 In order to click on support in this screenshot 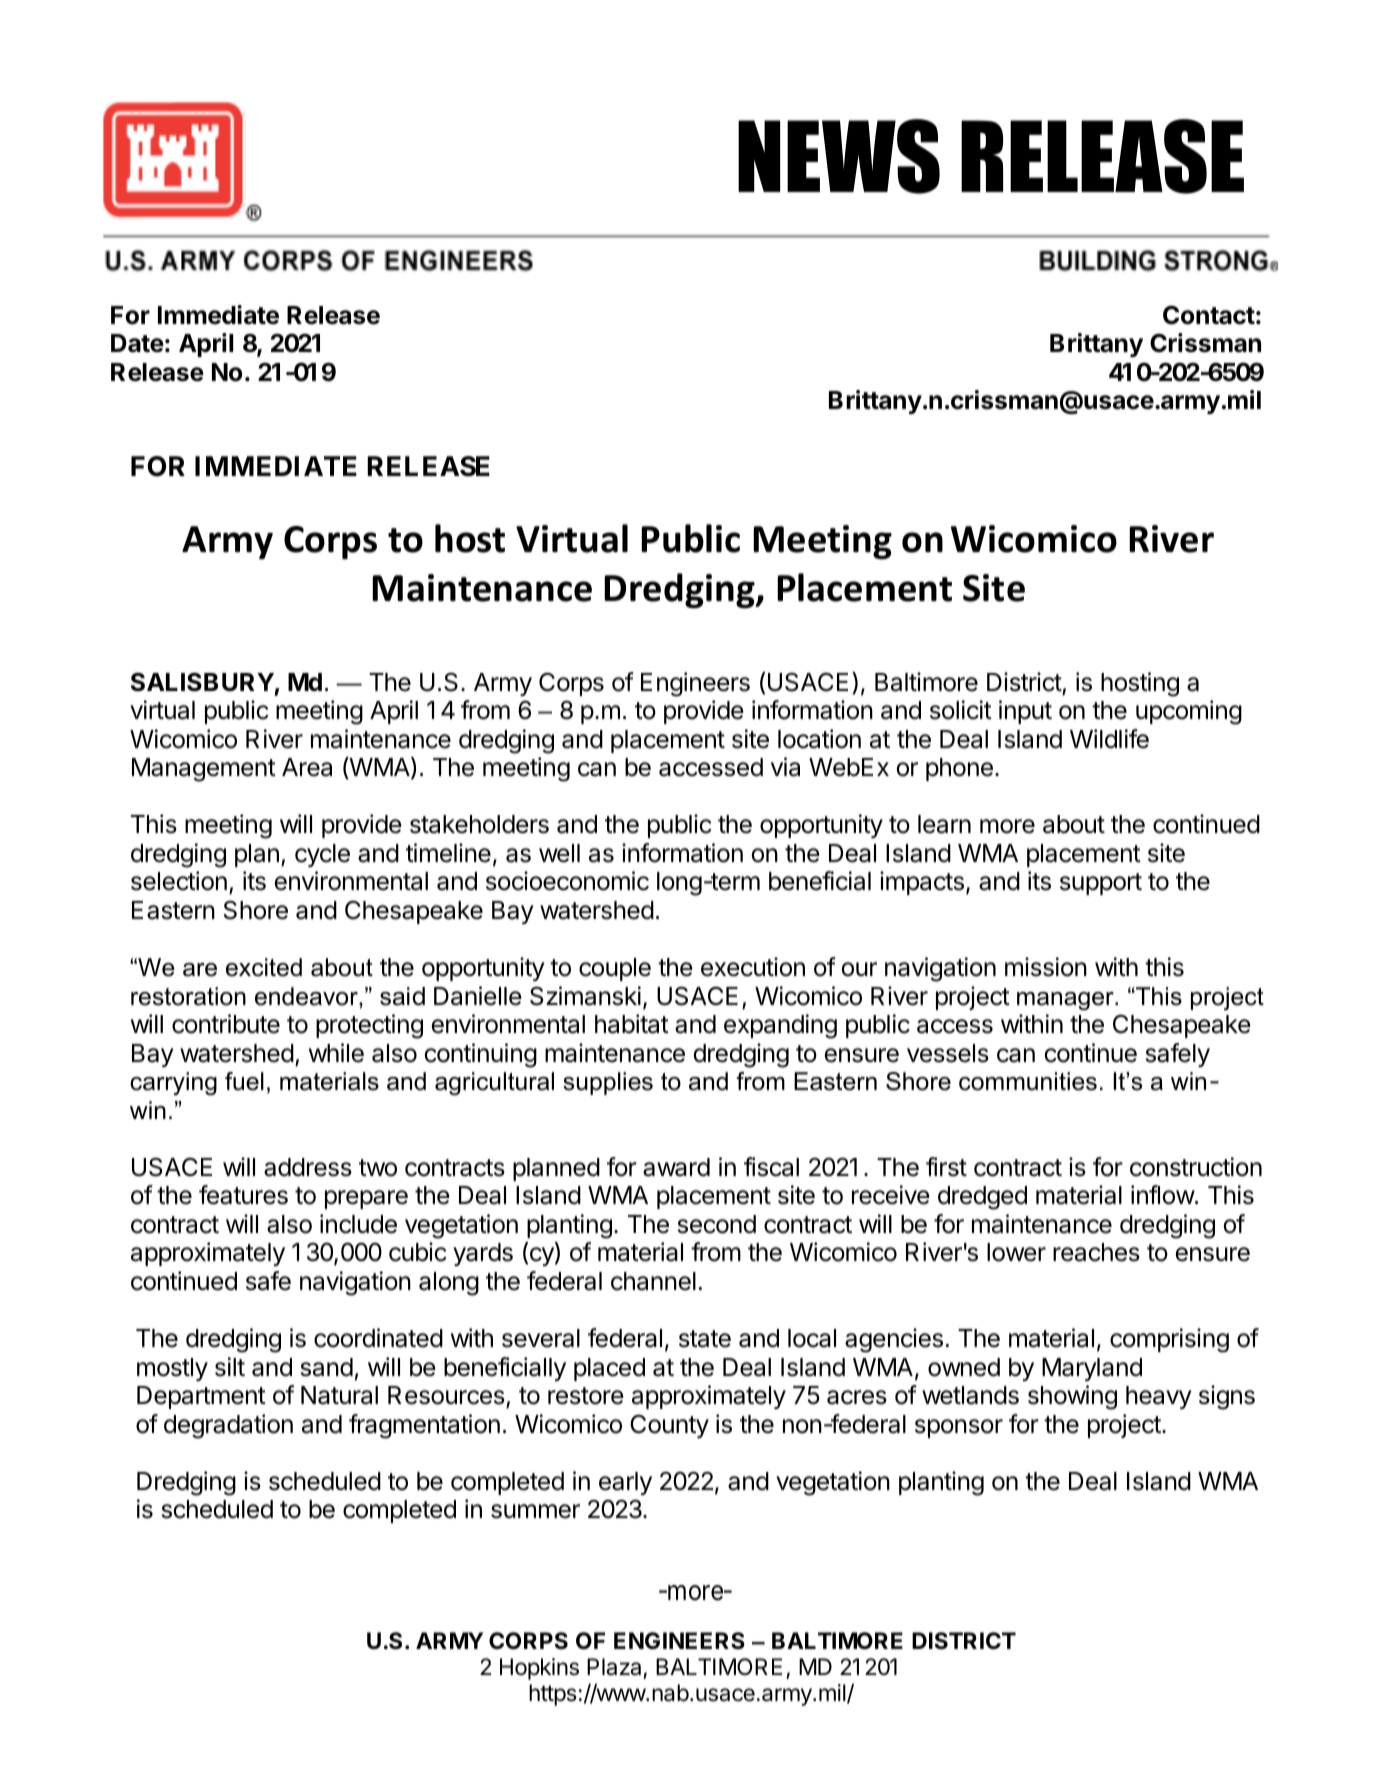, I will do `click(1101, 884)`.
